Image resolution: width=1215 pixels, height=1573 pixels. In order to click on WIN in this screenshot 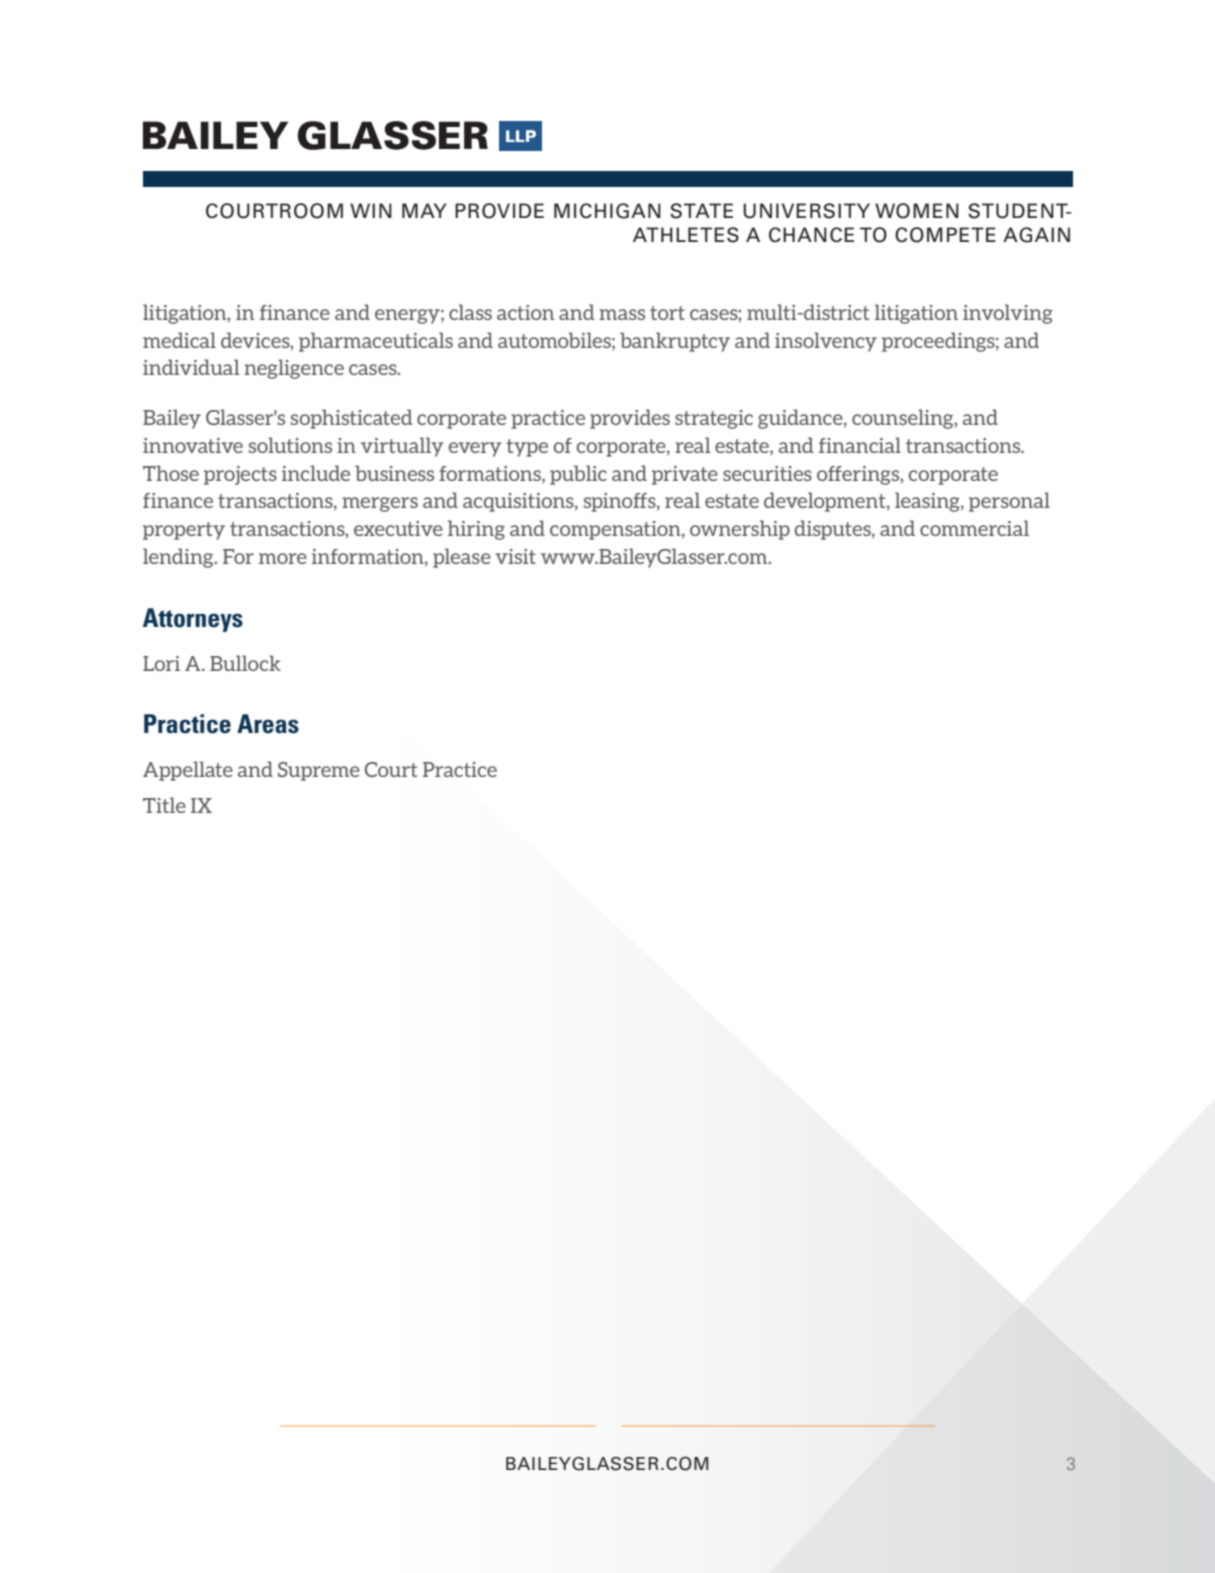, I will do `click(371, 210)`.
